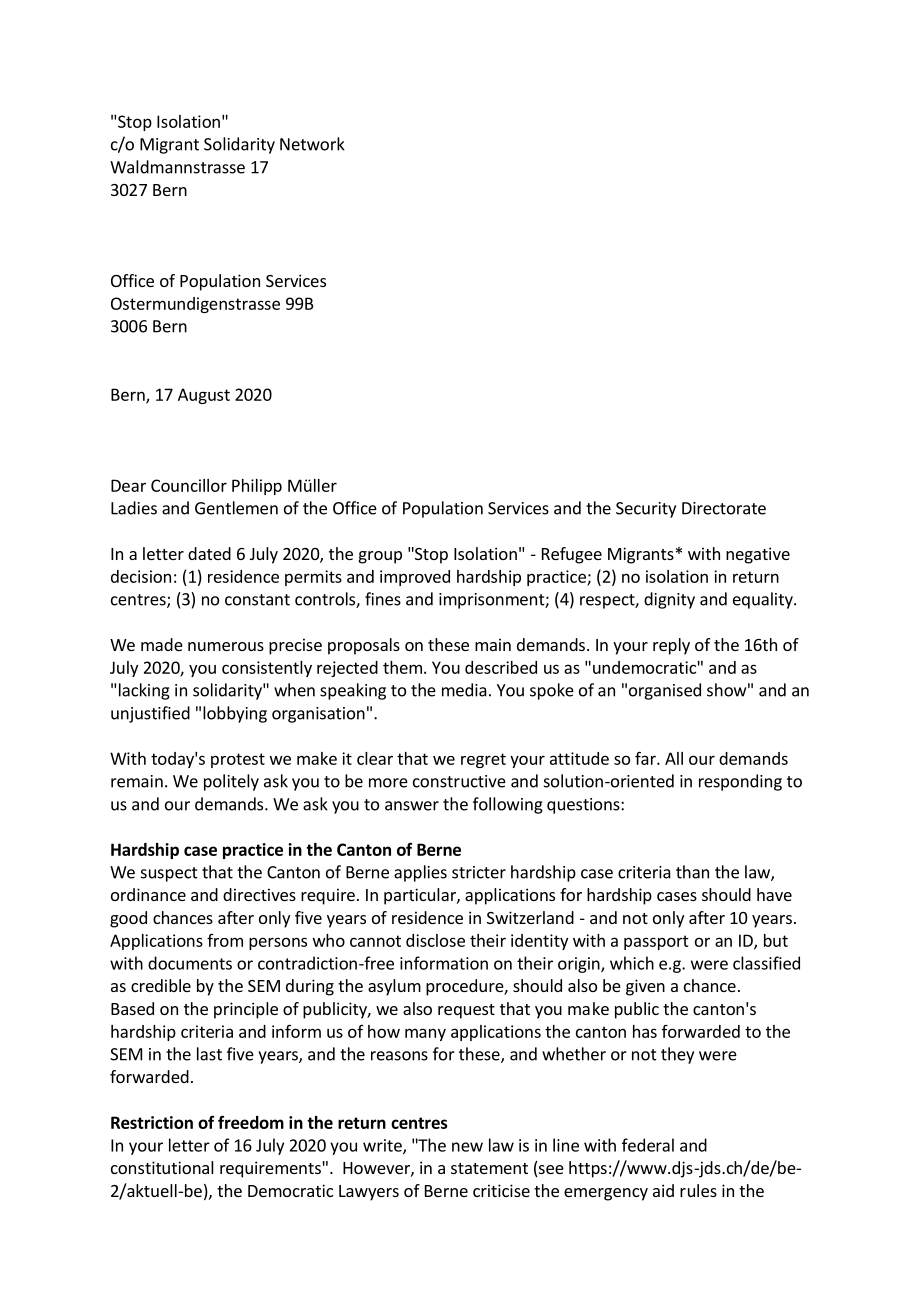 The image size is (924, 1307). I want to click on new, so click(467, 1147).
